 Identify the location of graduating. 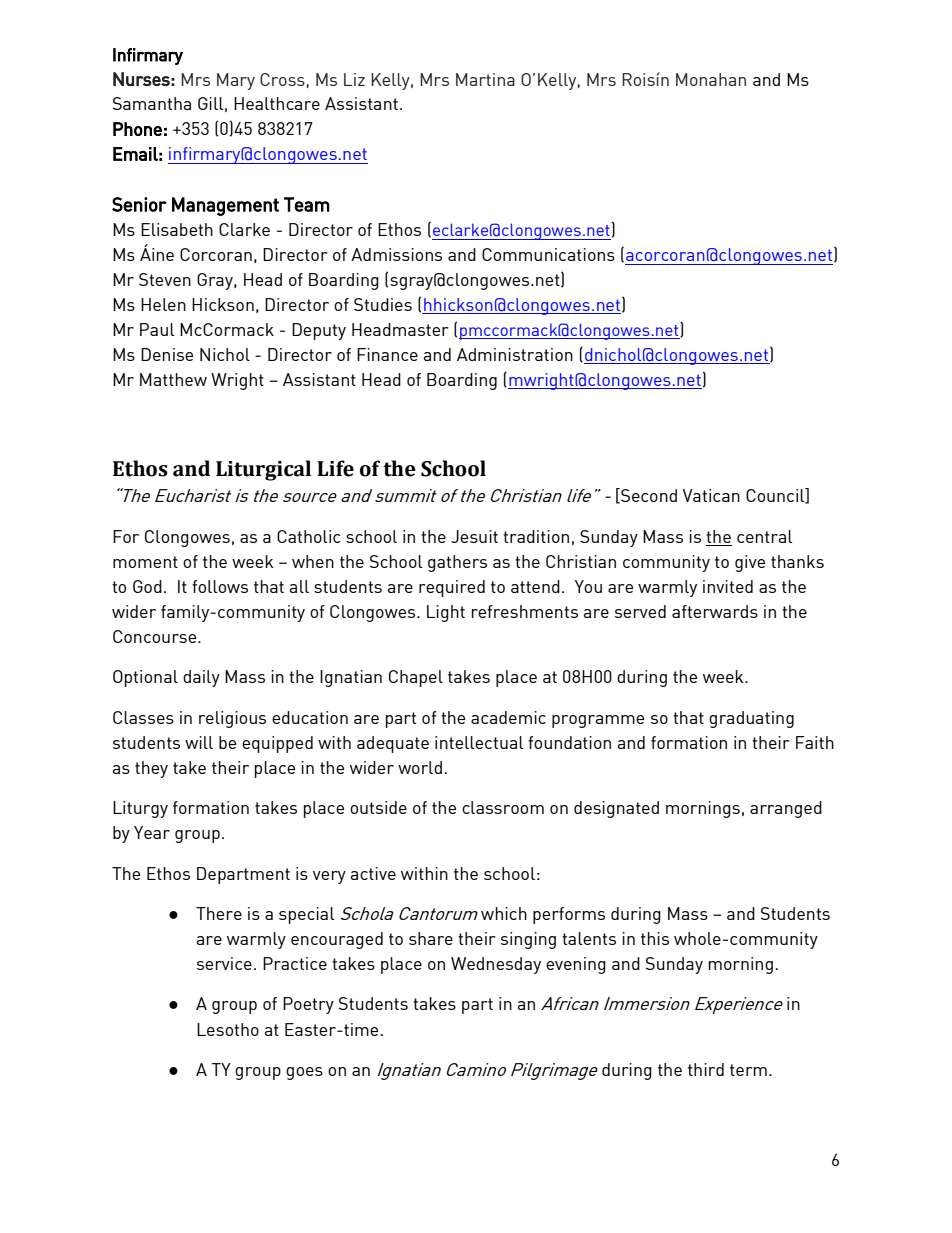
(751, 719).
